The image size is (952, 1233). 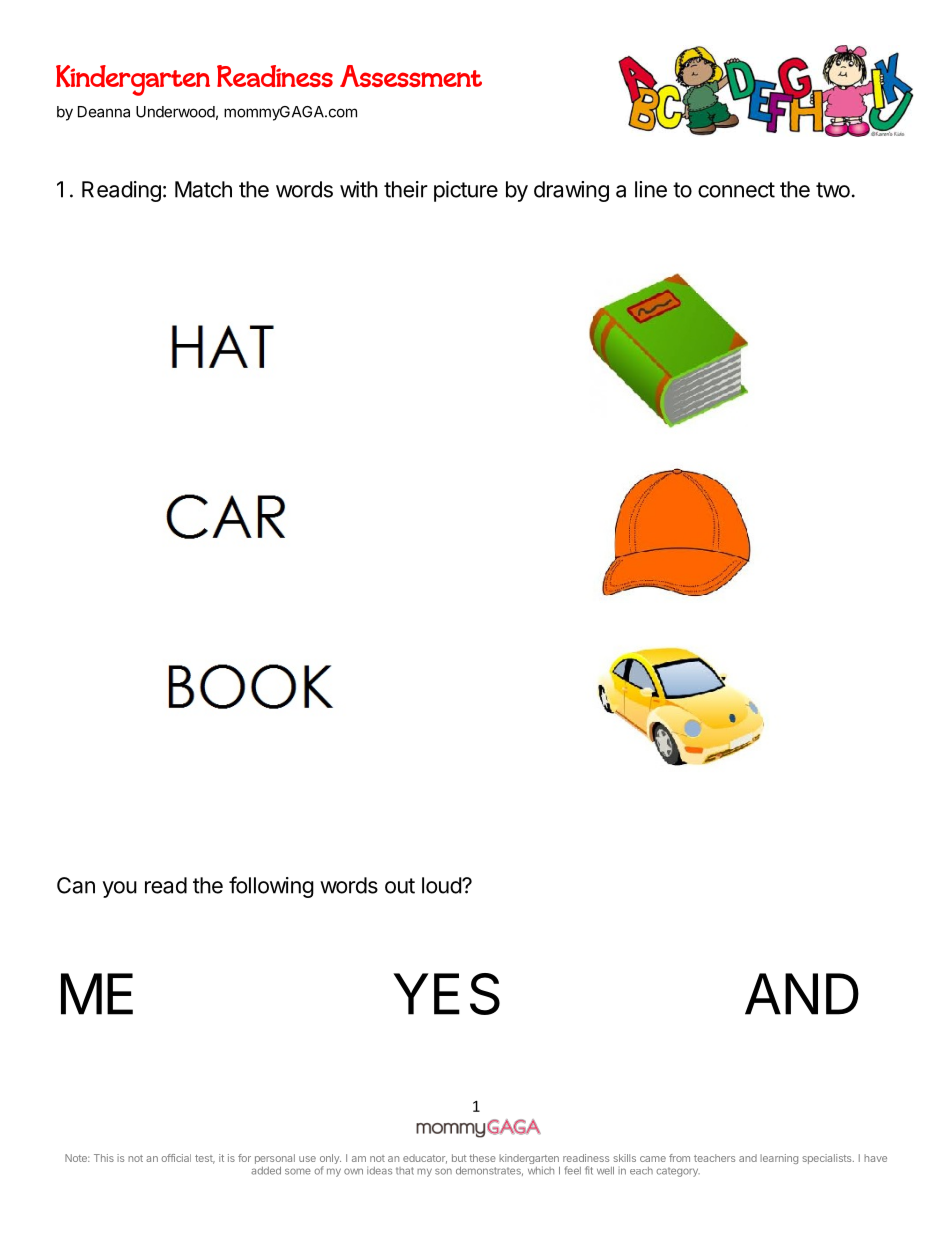 What do you see at coordinates (411, 76) in the screenshot?
I see `Assessment` at bounding box center [411, 76].
